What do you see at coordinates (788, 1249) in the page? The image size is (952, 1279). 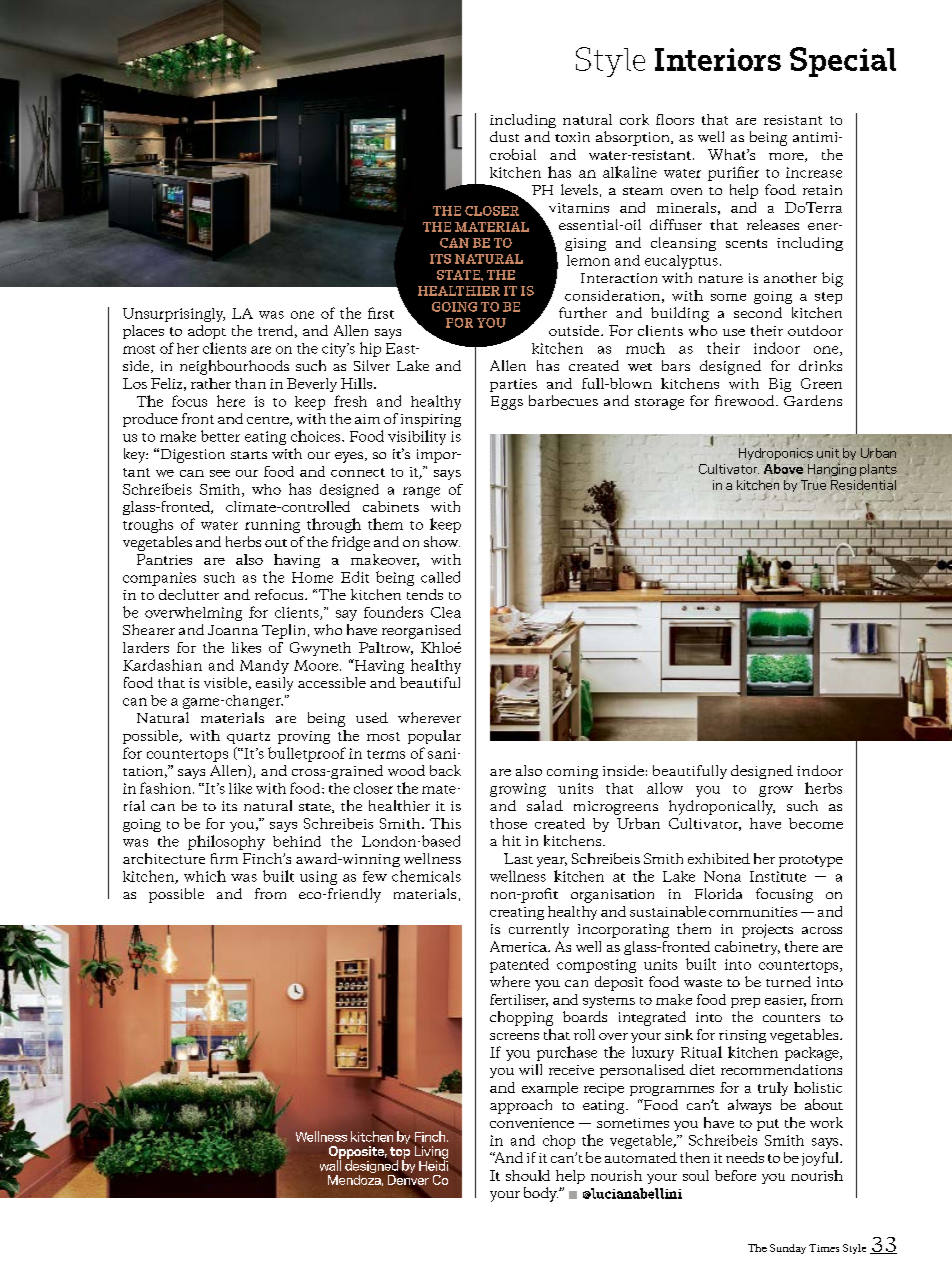 I see `Sunday` at bounding box center [788, 1249].
